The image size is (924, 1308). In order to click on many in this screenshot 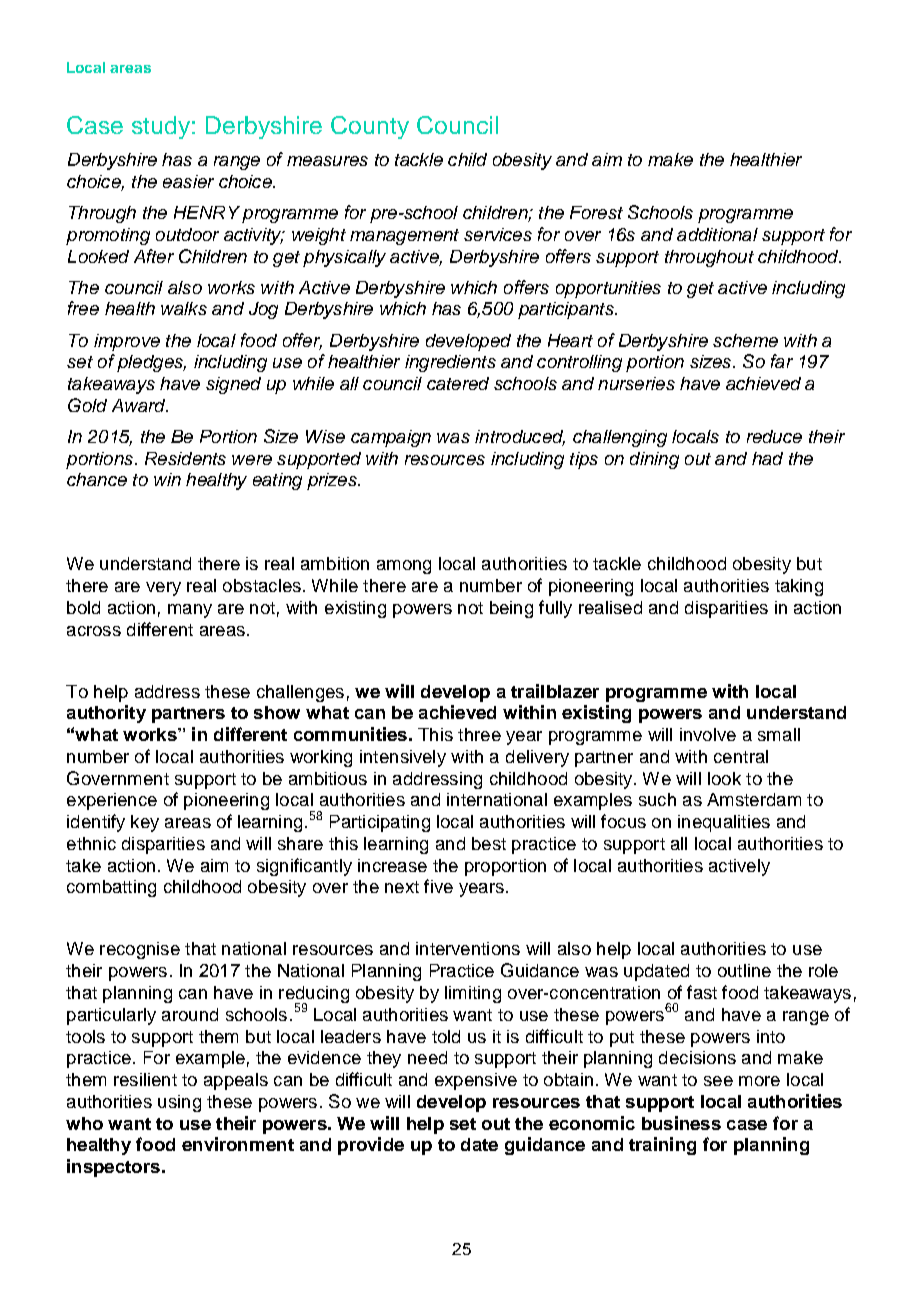, I will do `click(190, 611)`.
